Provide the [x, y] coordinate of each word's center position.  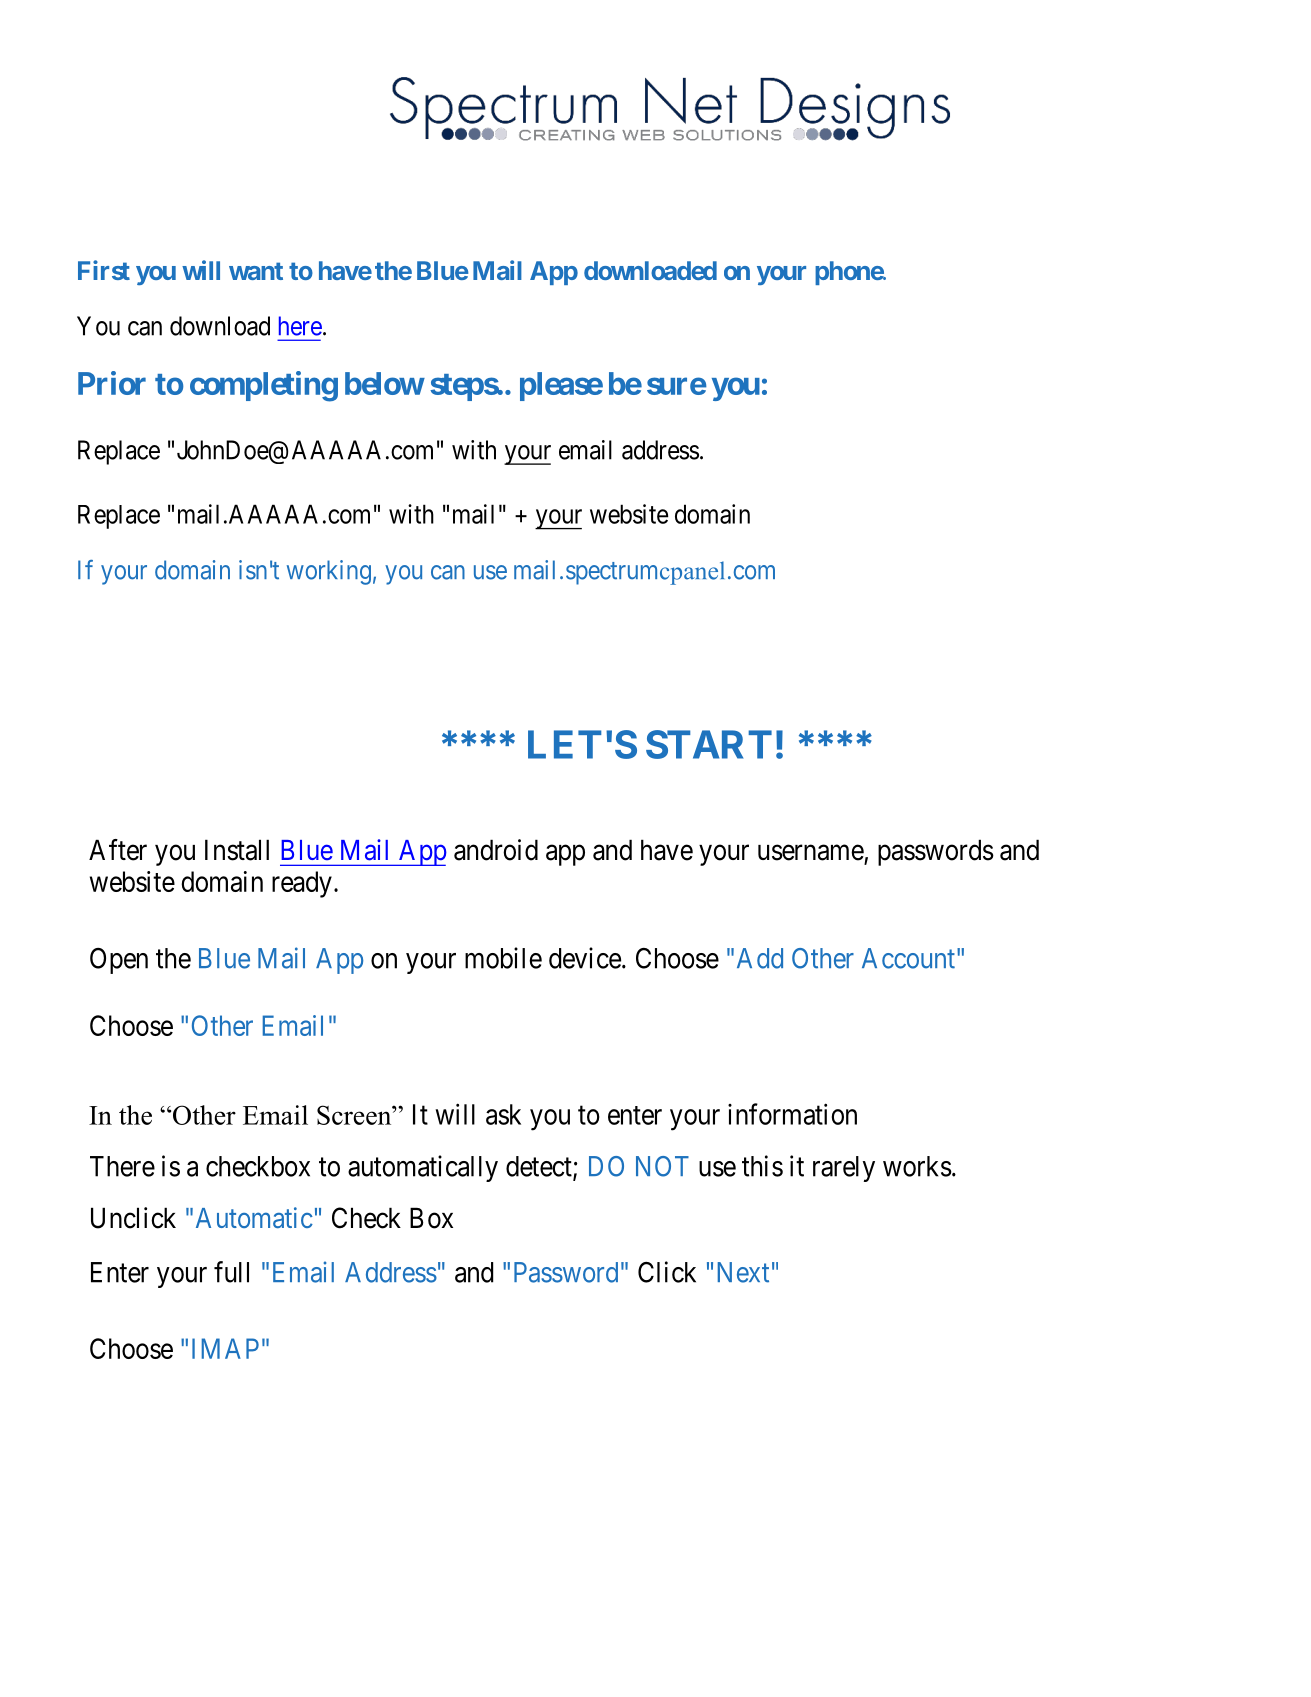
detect [540, 1167]
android [496, 850]
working [329, 572]
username [811, 853]
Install [237, 850]
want [256, 271]
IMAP [225, 1348]
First [104, 270]
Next [743, 1272]
